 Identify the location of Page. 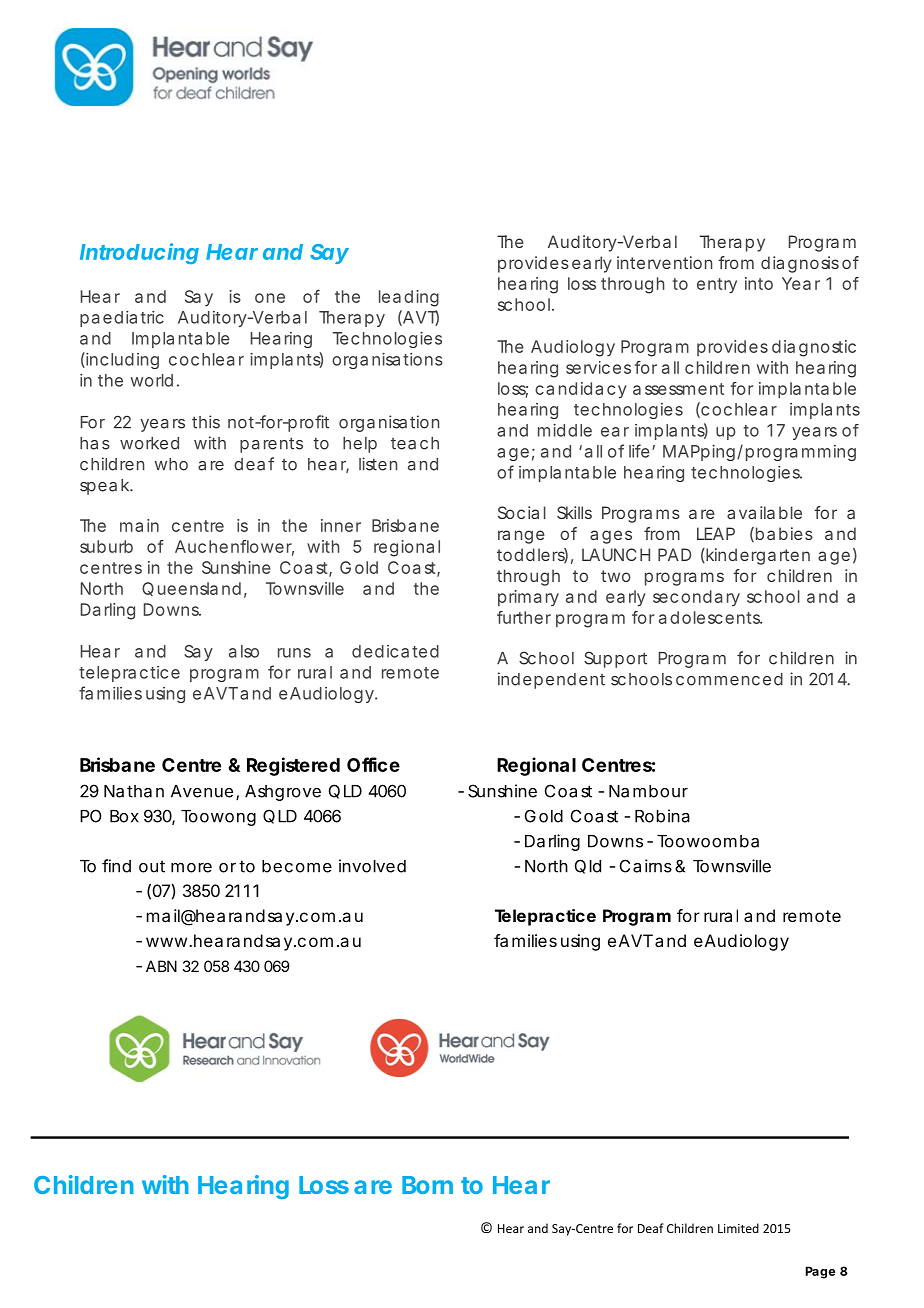
(820, 1272).
